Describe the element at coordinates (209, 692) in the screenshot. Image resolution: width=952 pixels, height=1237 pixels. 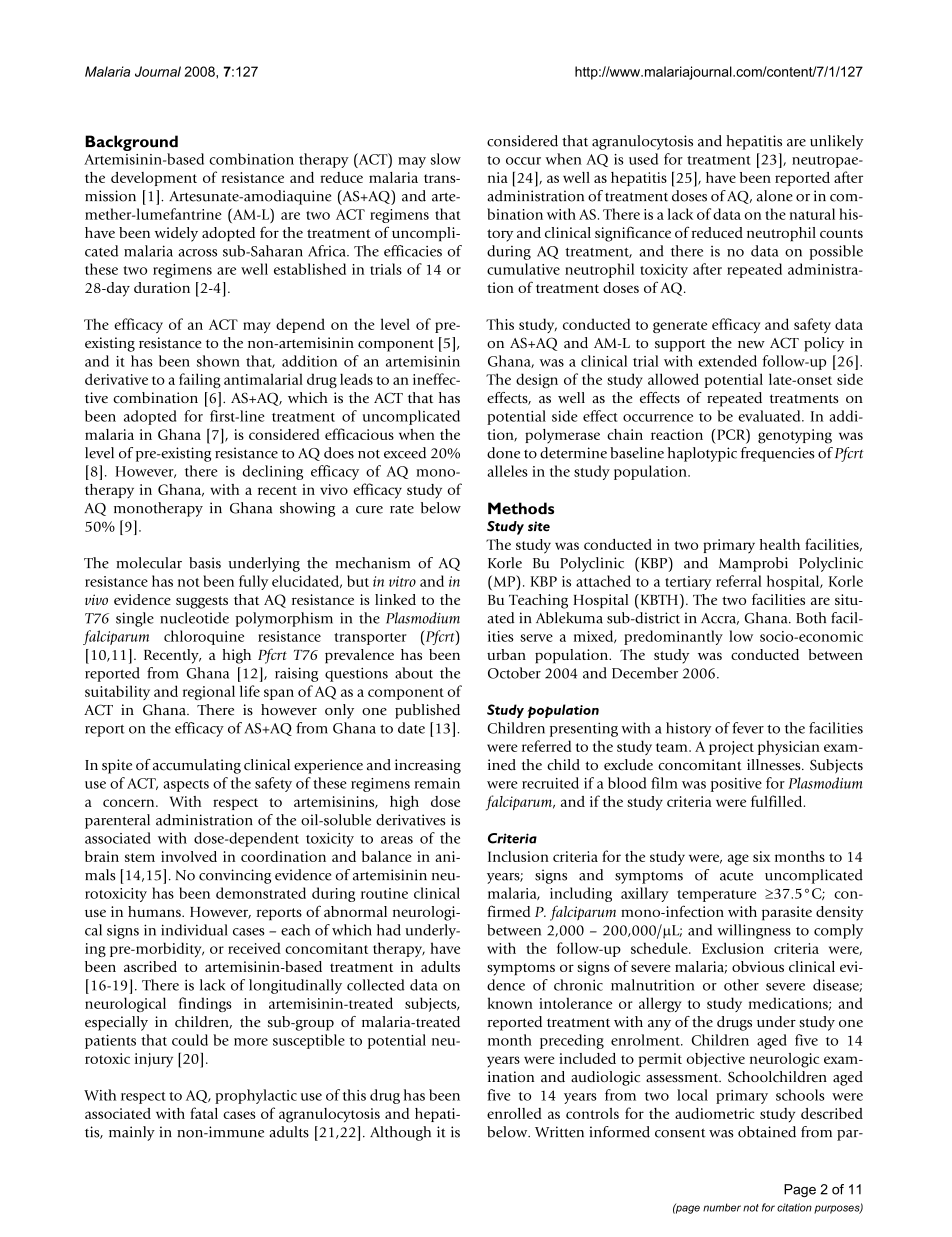
I see `regional` at that location.
